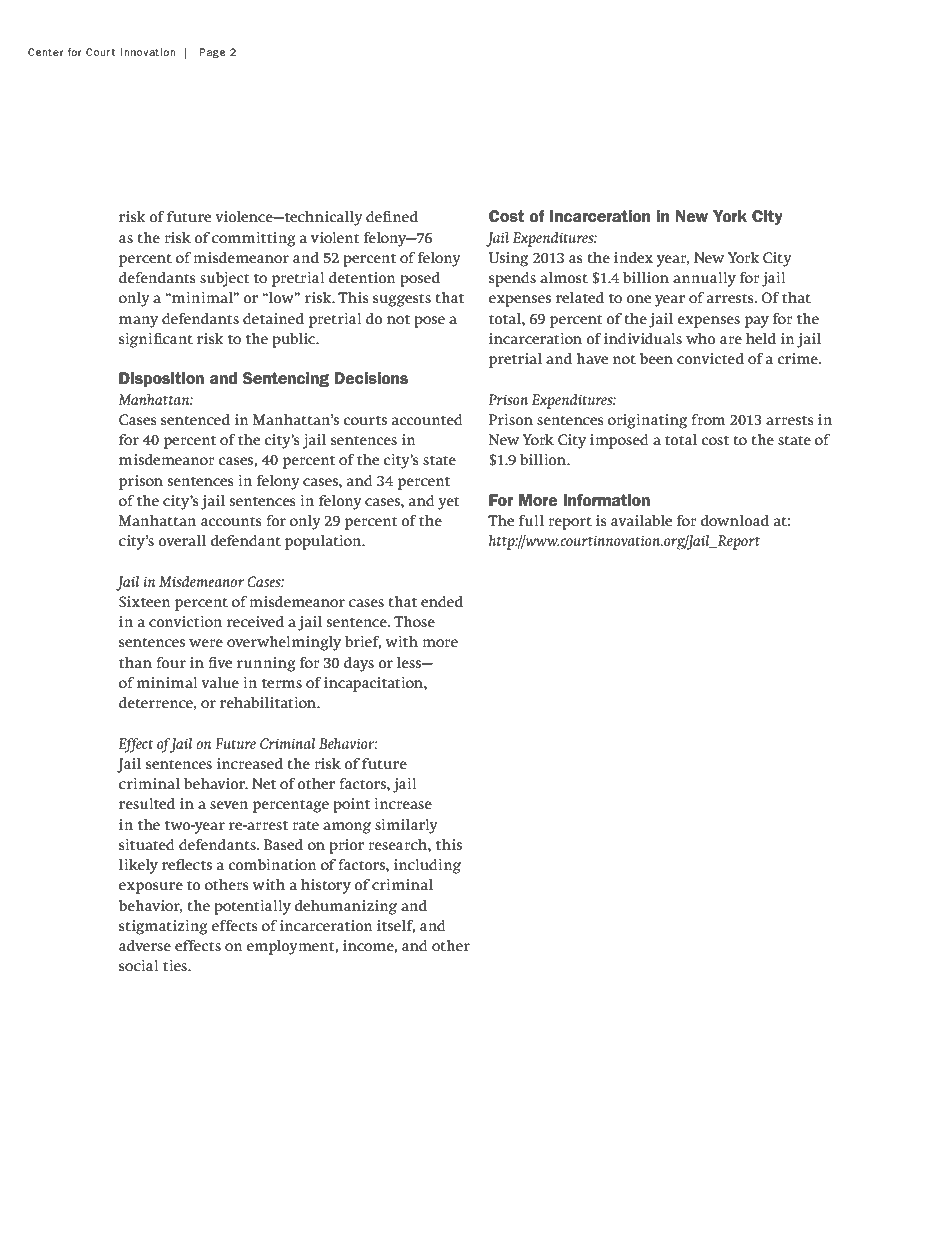 The height and width of the document is (1233, 952). What do you see at coordinates (145, 945) in the document?
I see `adverse` at bounding box center [145, 945].
